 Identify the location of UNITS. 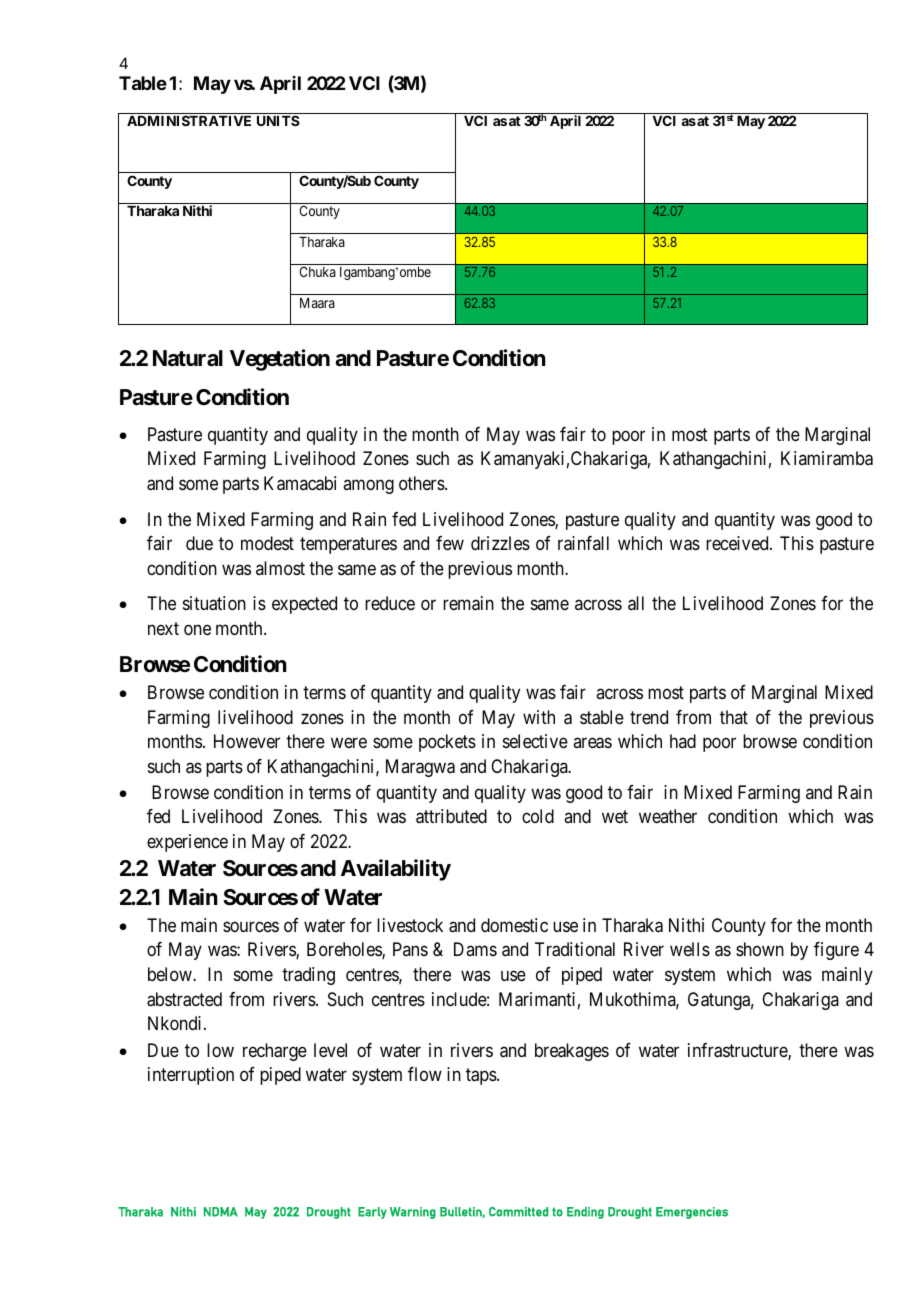
(278, 120).
